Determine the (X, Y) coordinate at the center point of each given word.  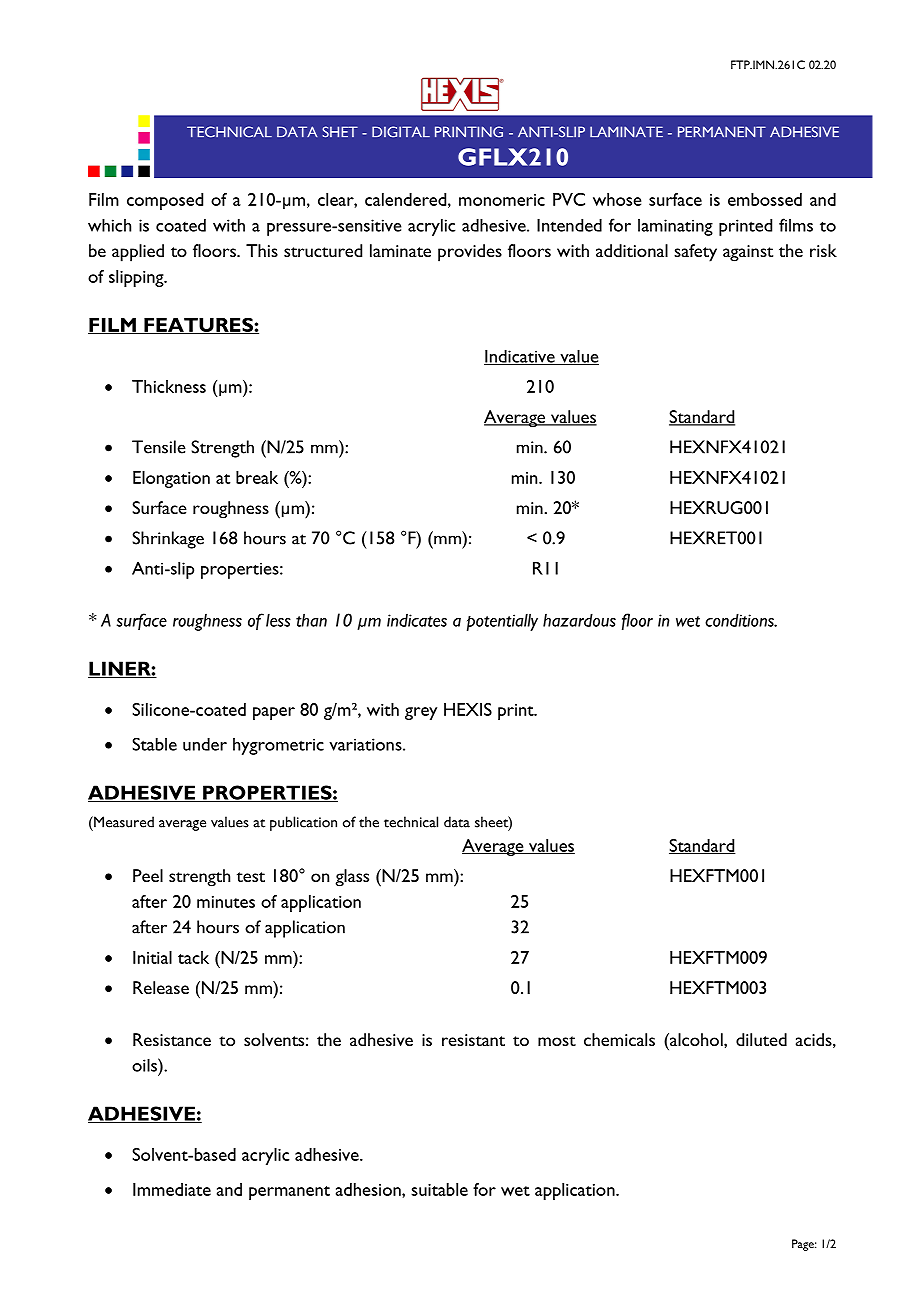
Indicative (520, 357)
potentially (502, 622)
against (748, 253)
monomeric (502, 200)
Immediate (172, 1189)
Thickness (169, 386)
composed (165, 201)
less (278, 620)
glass (352, 878)
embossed (765, 199)
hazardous (579, 620)
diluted (761, 1039)
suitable (439, 1189)
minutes (226, 902)
